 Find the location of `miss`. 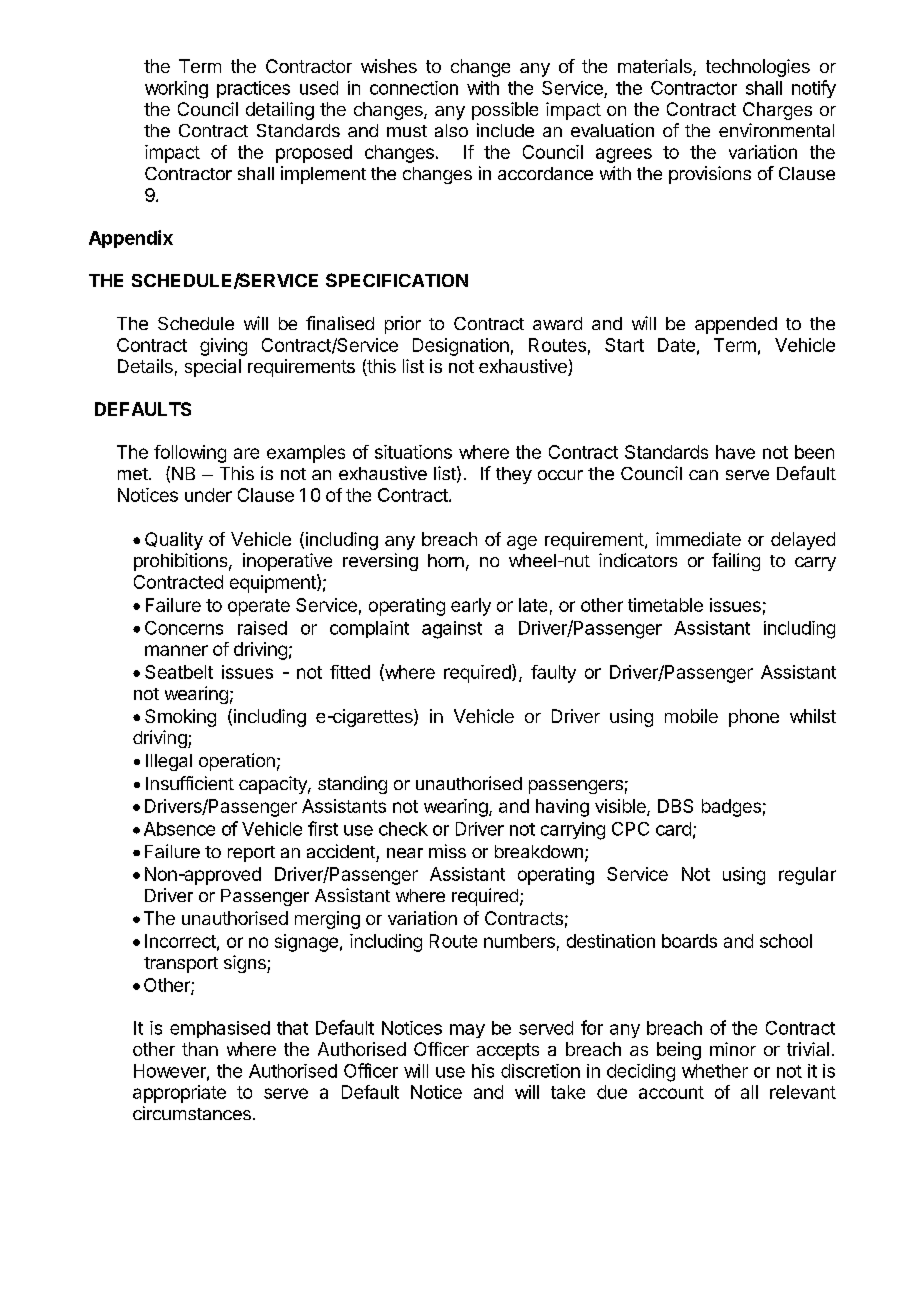

miss is located at coordinates (447, 851).
